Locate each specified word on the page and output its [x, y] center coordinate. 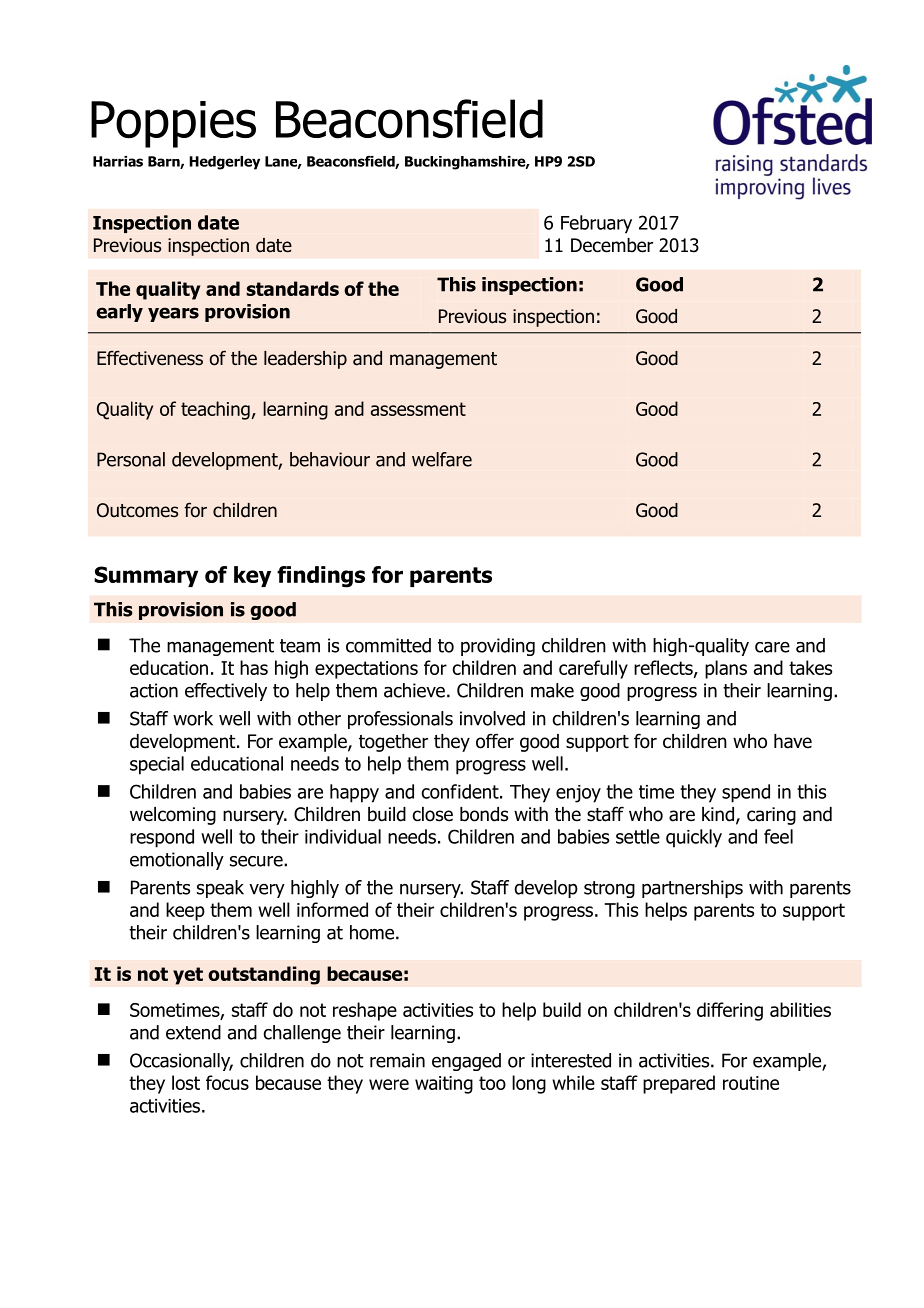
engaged [466, 1062]
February [596, 224]
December [612, 245]
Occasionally [181, 1062]
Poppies [173, 124]
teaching [215, 410]
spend [746, 793]
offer [495, 741]
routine [751, 1083]
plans [726, 669]
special [157, 765]
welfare [442, 459]
